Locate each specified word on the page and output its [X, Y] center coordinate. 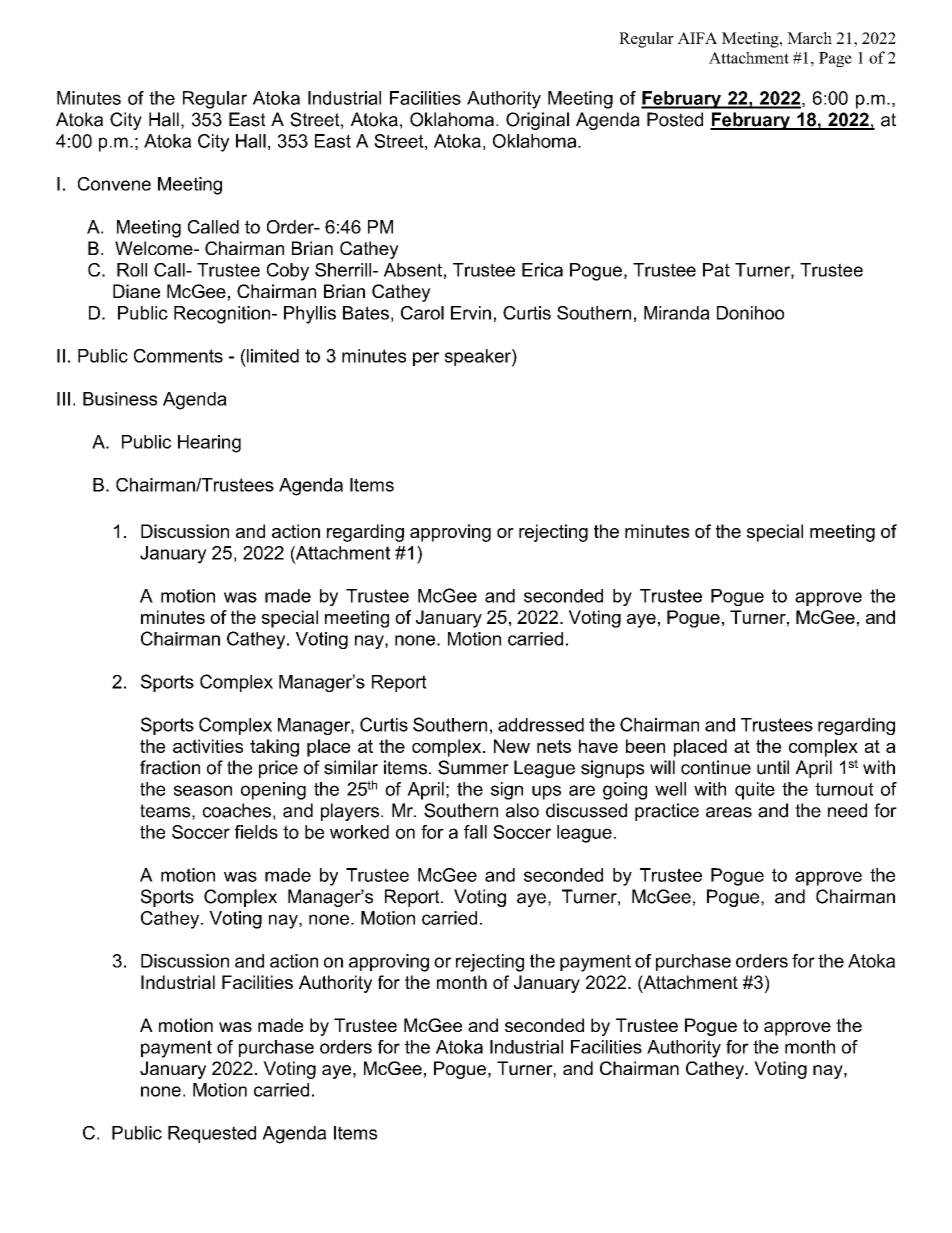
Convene [114, 184]
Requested [212, 1134]
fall [475, 832]
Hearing [209, 444]
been [645, 746]
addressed [541, 725]
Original [537, 121]
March [809, 38]
